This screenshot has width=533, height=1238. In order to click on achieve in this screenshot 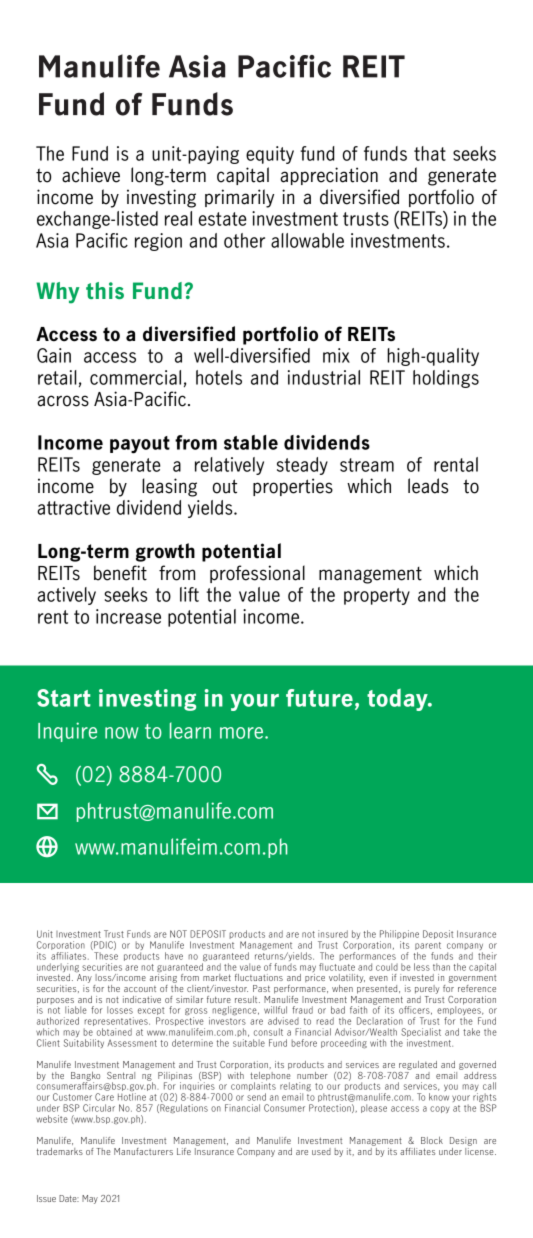, I will do `click(91, 175)`.
